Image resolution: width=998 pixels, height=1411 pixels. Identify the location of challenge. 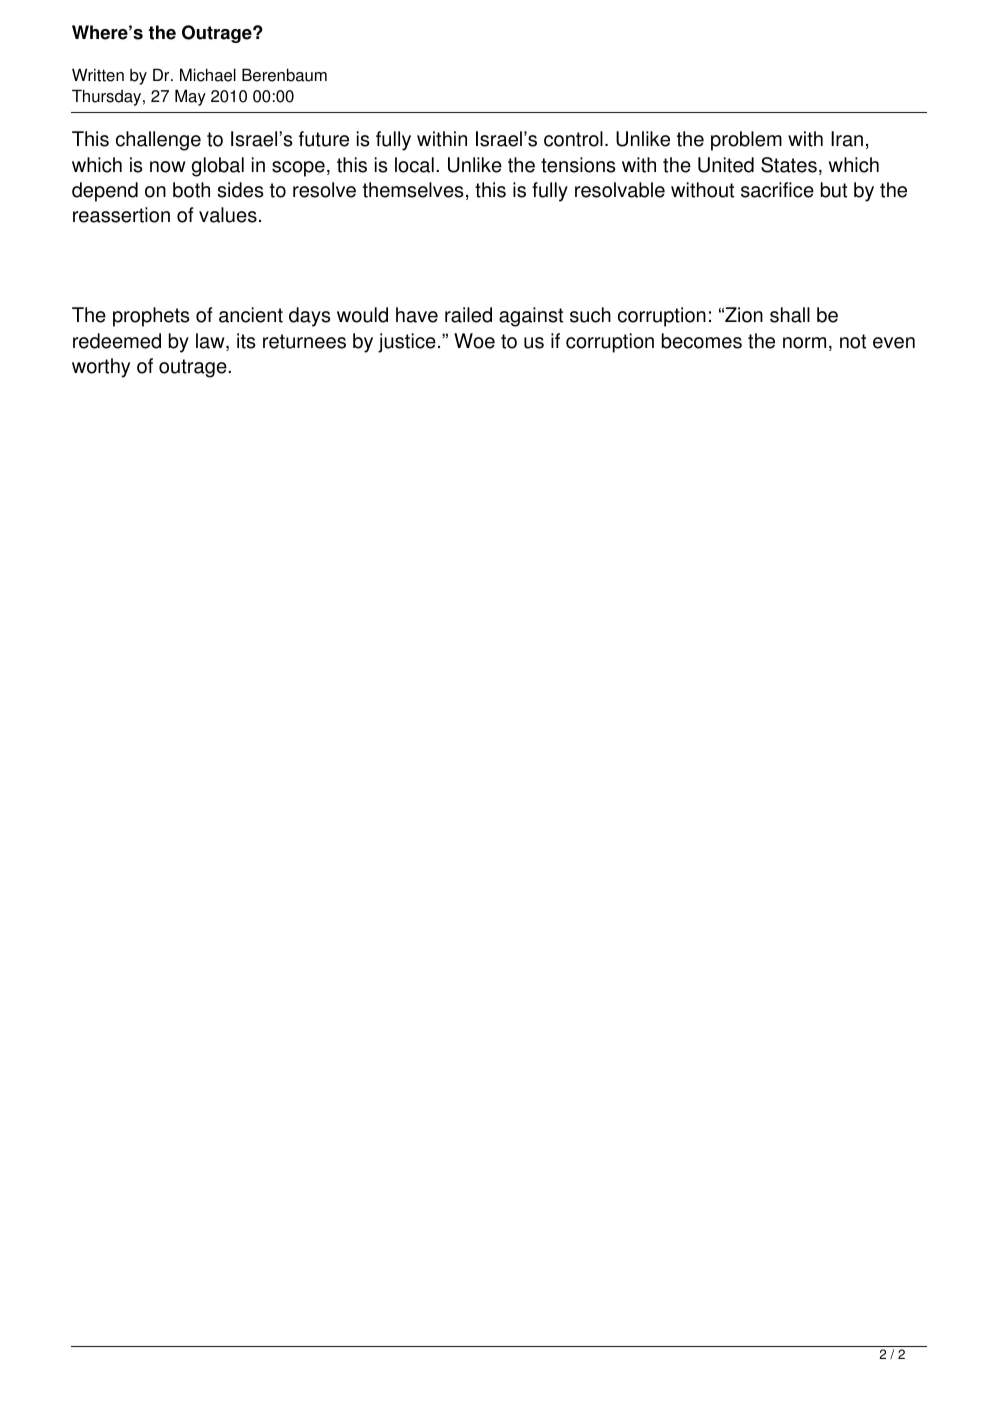
(158, 141).
